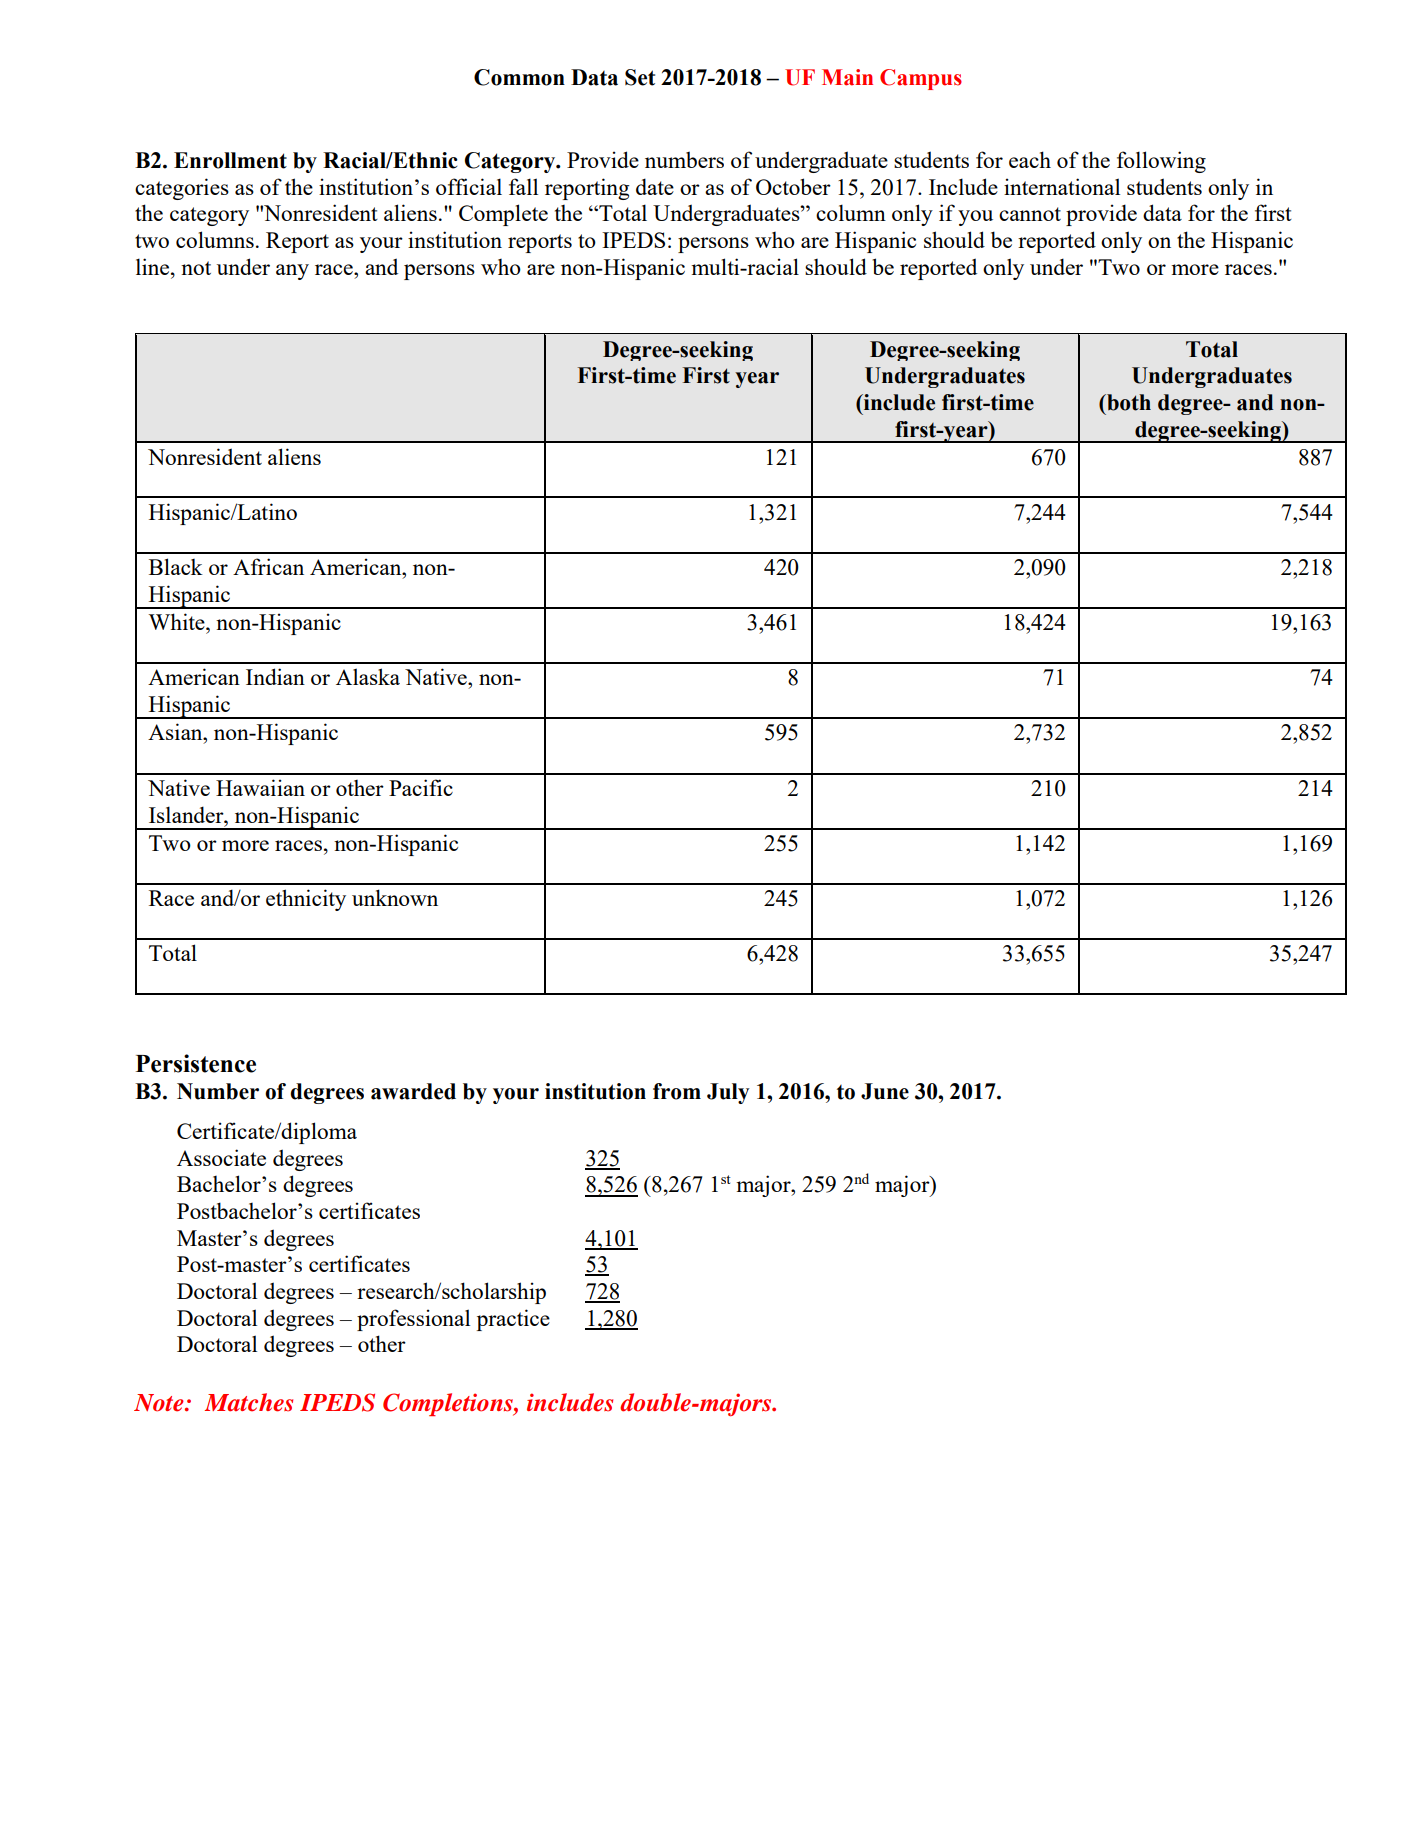 This page has width=1418, height=1835. I want to click on Matches, so click(249, 1402).
